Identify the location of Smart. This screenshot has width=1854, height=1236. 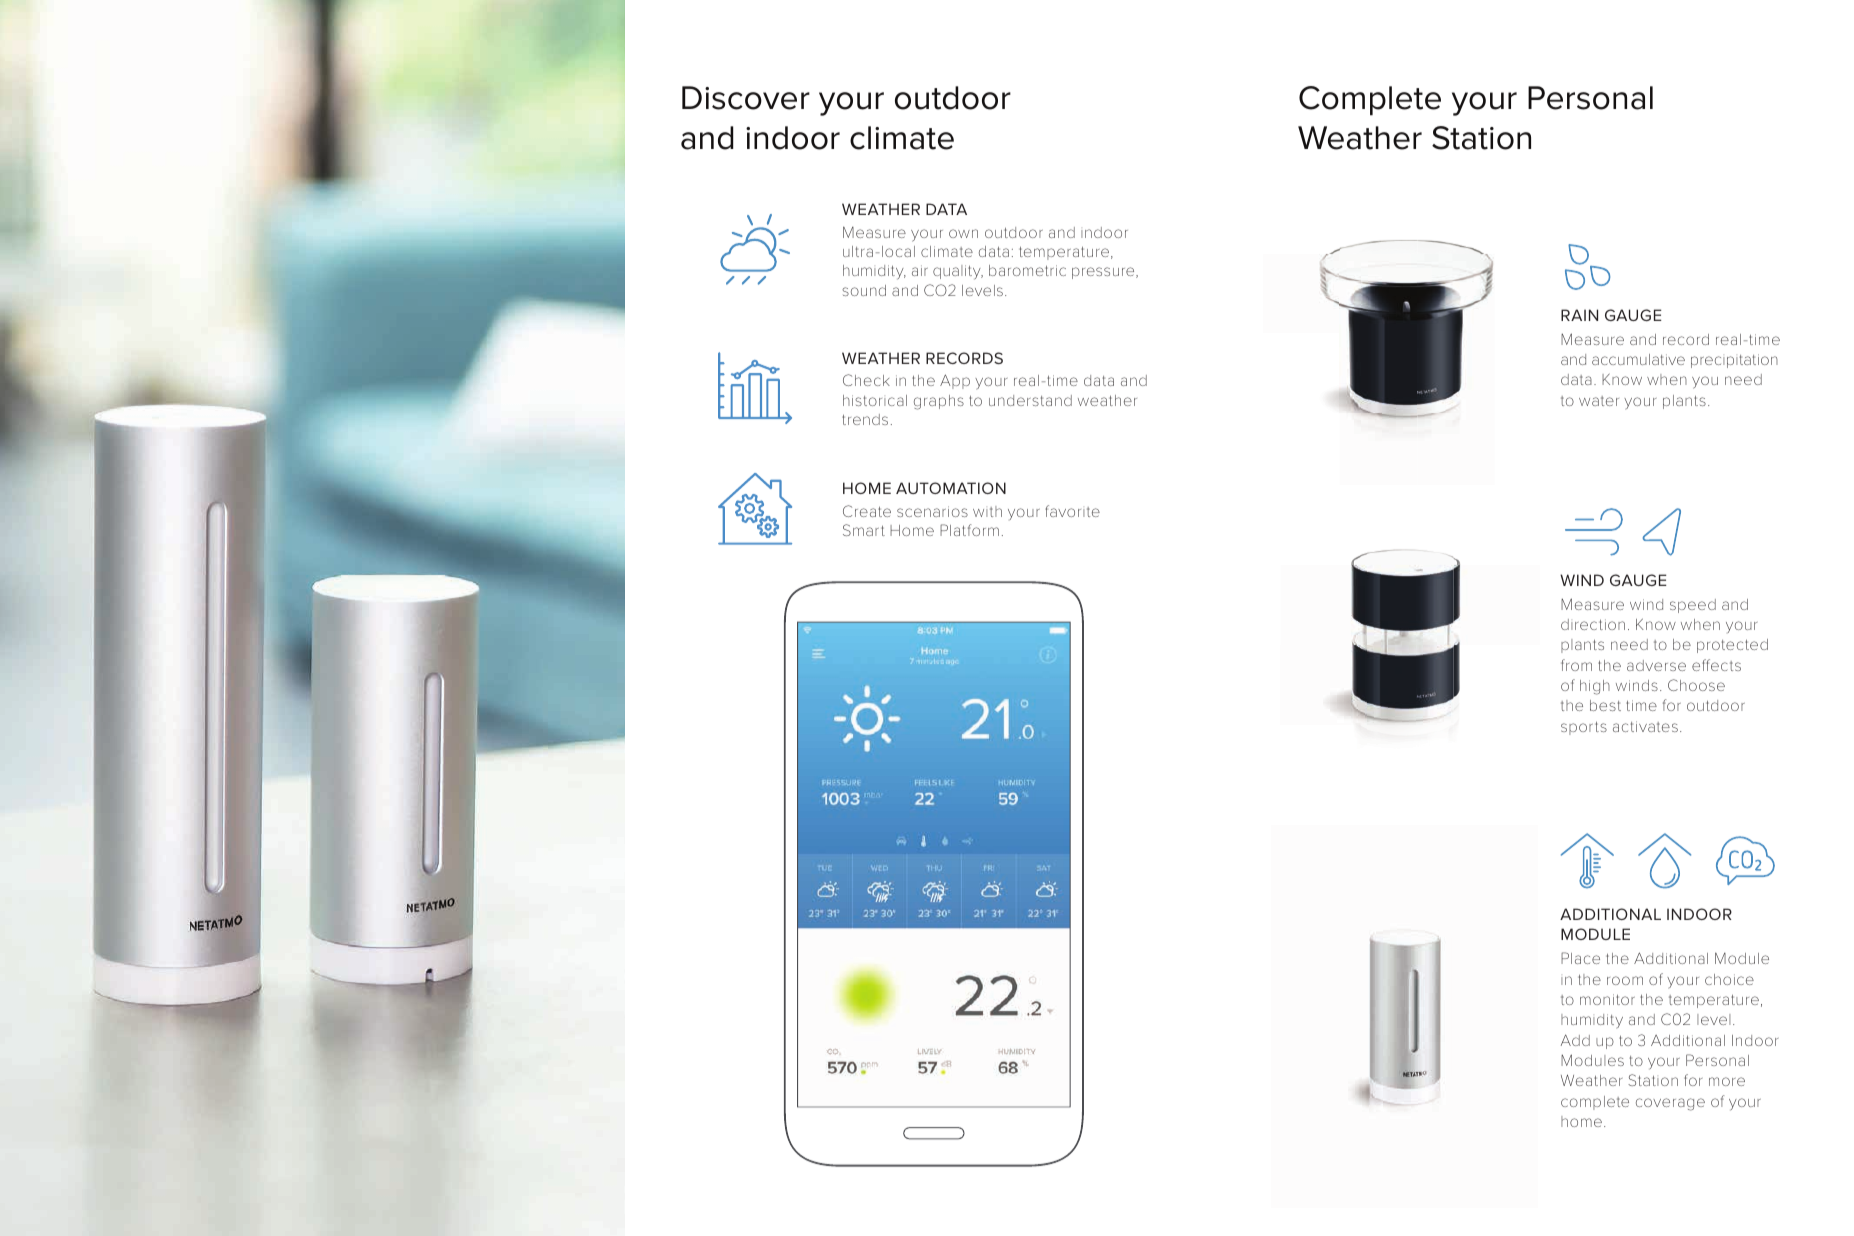
(864, 530).
